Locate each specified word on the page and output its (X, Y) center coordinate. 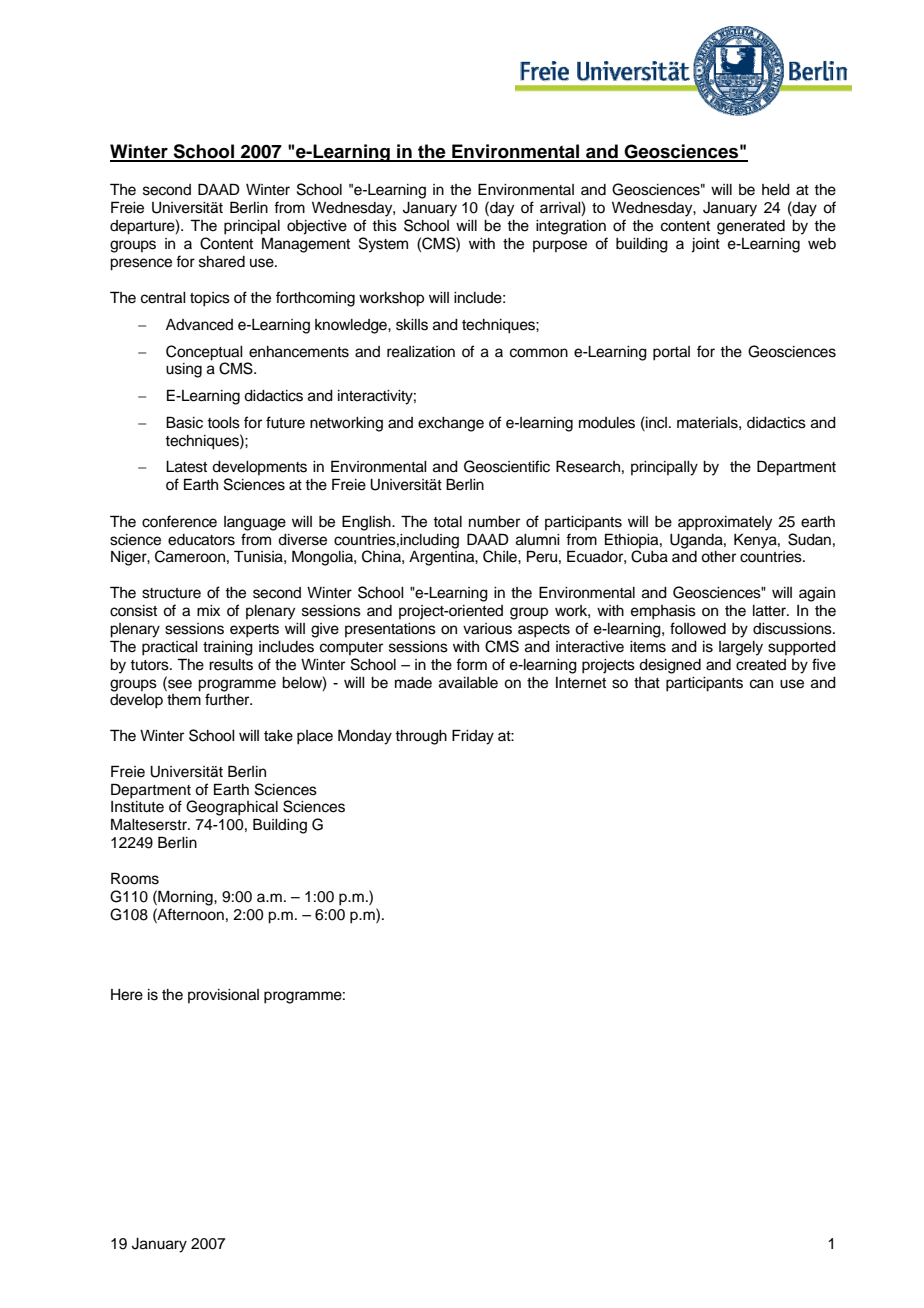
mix (208, 610)
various (487, 629)
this (384, 226)
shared (222, 262)
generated (751, 227)
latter (770, 611)
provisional (223, 996)
